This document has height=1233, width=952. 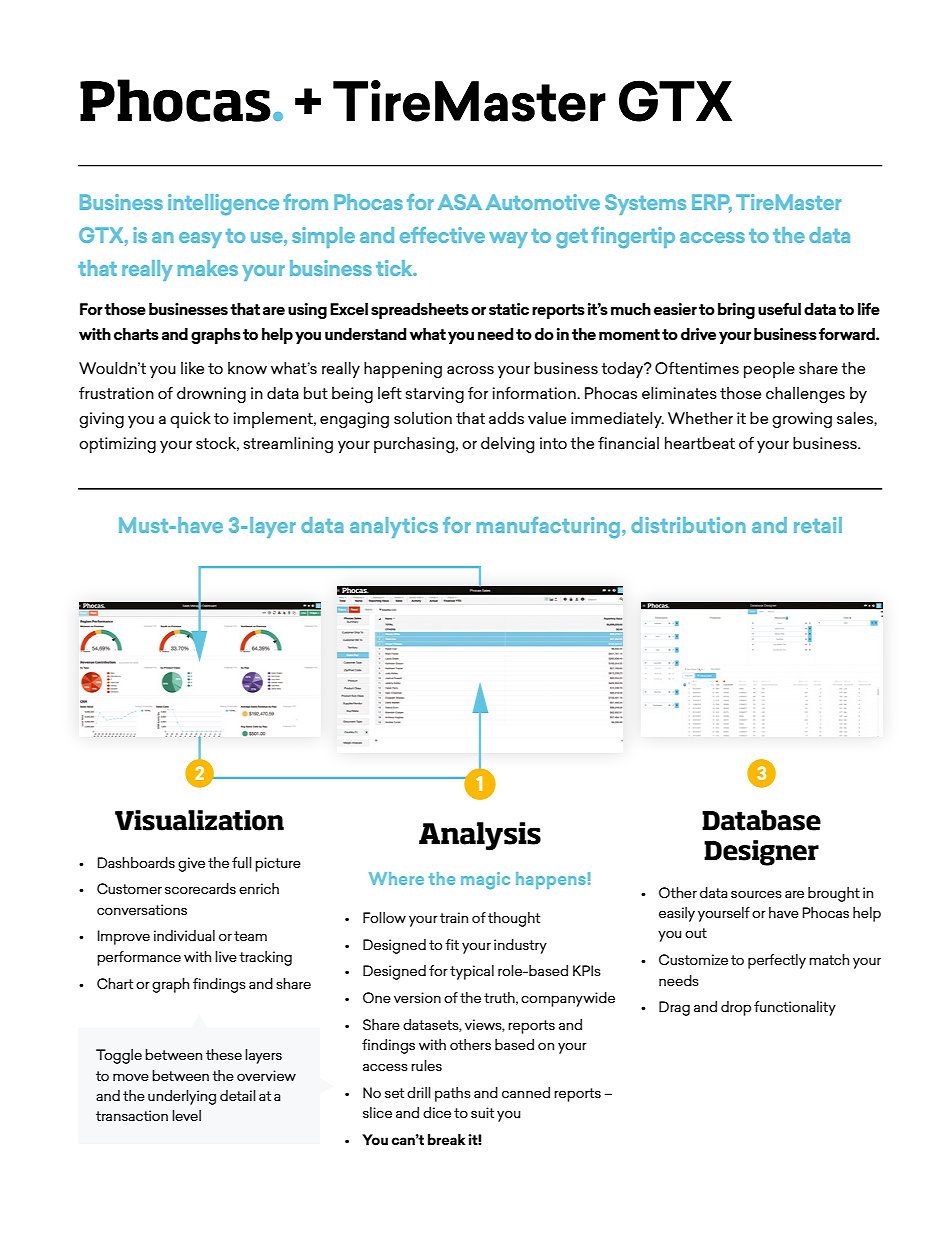 I want to click on retail, so click(x=818, y=525).
